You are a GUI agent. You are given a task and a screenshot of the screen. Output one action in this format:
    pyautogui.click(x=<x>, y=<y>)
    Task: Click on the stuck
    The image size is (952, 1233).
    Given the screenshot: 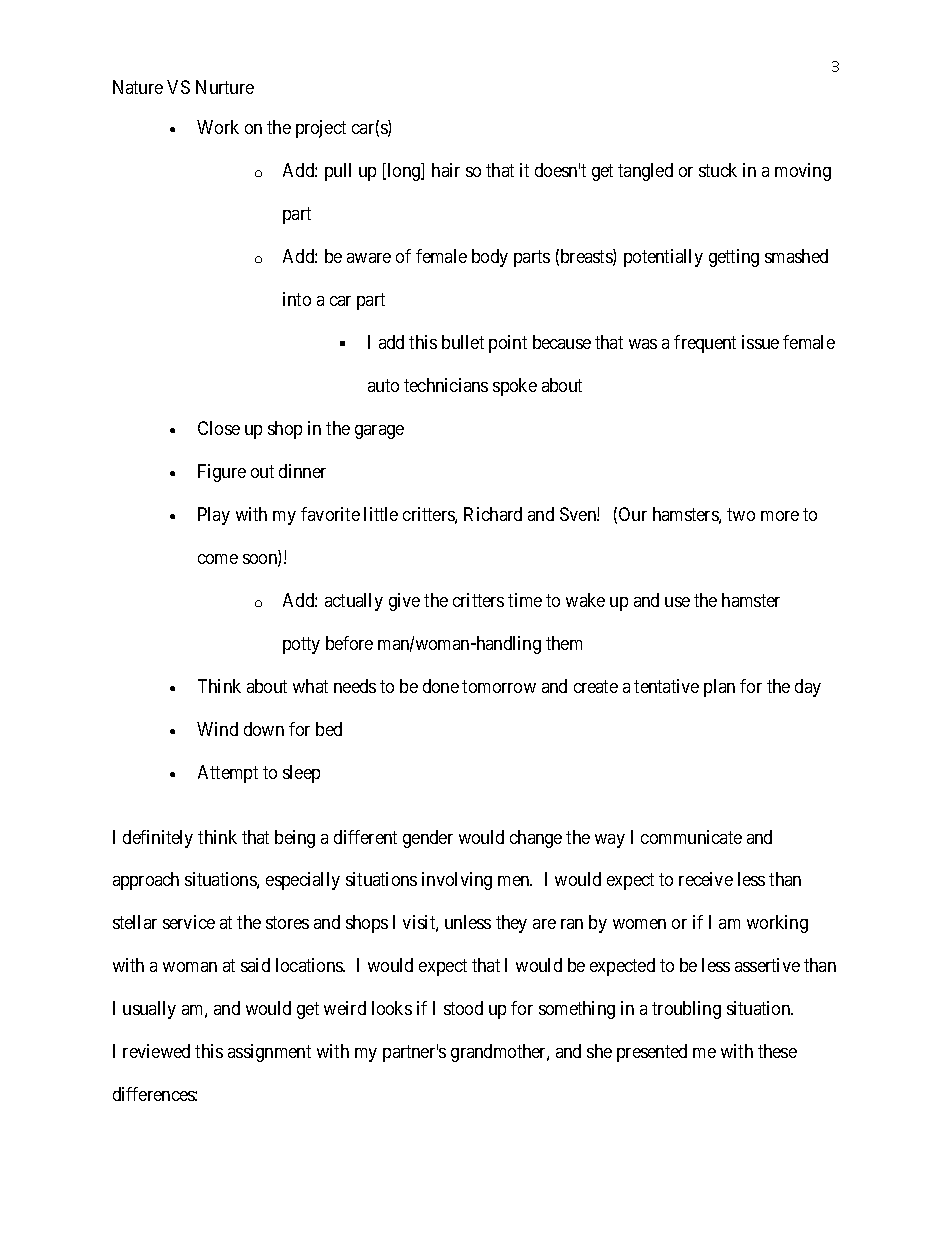 What is the action you would take?
    pyautogui.click(x=718, y=170)
